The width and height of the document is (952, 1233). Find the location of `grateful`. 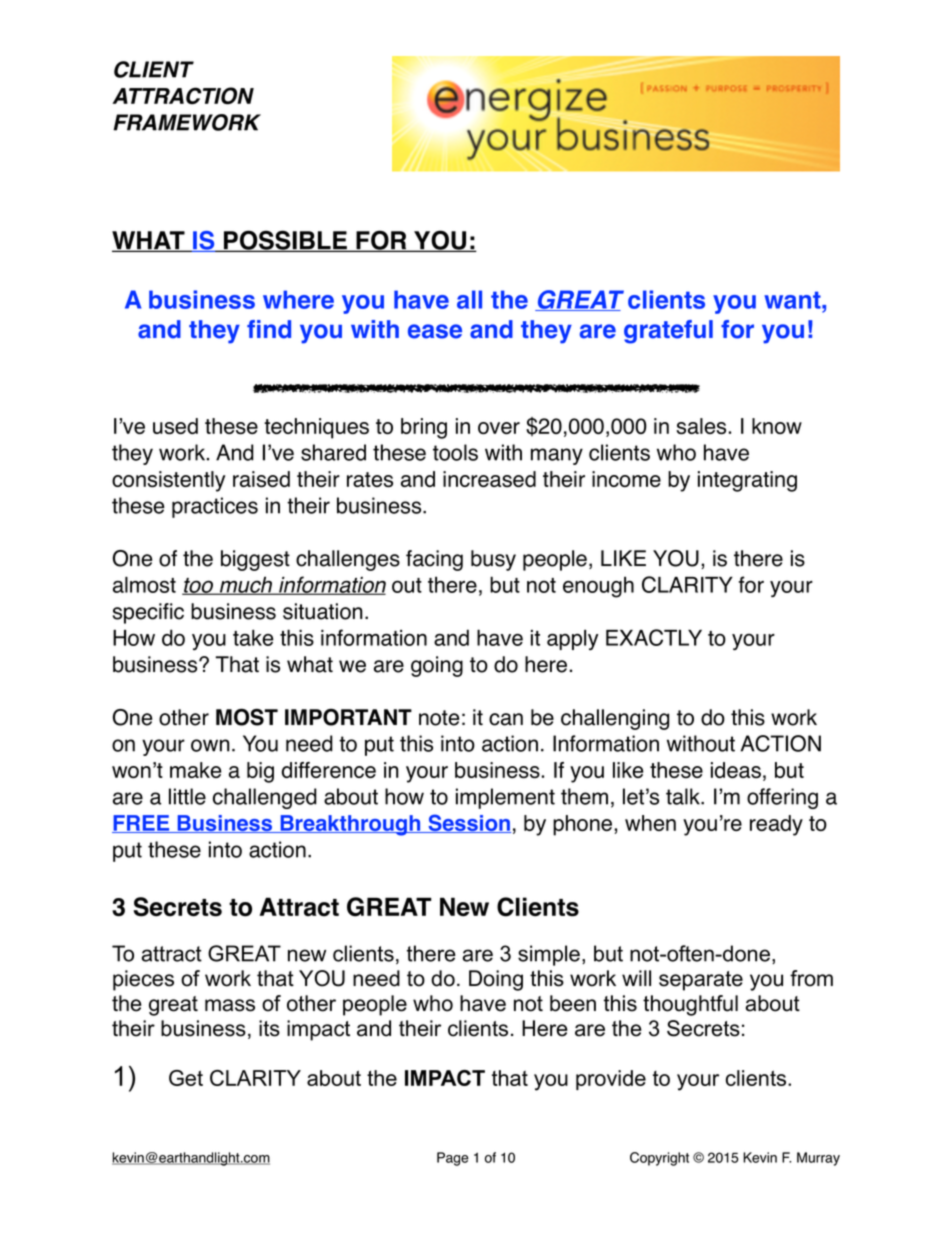

grateful is located at coordinates (668, 332).
